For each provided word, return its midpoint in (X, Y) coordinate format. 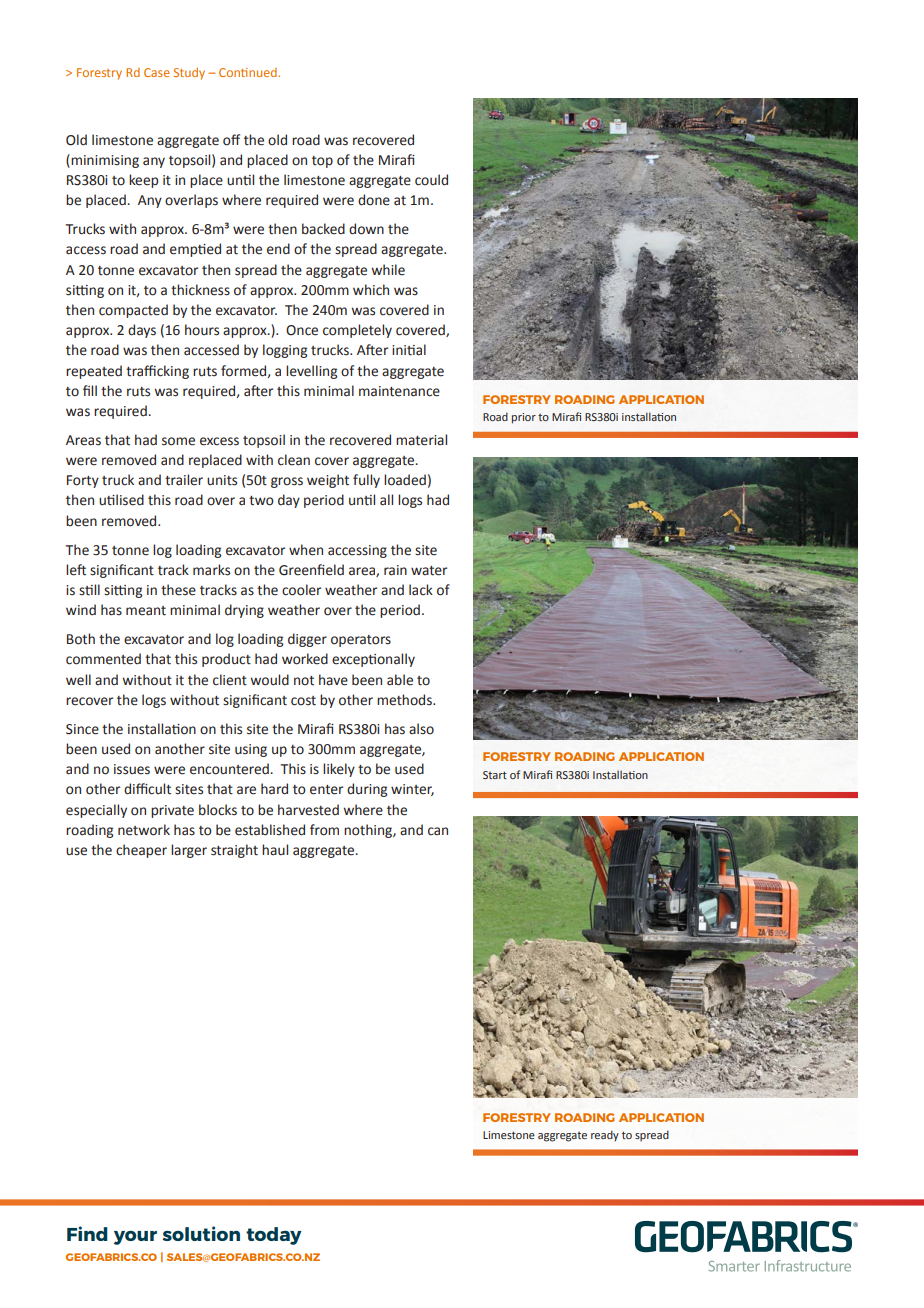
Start (495, 775)
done (374, 200)
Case (157, 72)
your (135, 1238)
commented (103, 659)
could (431, 180)
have (333, 680)
